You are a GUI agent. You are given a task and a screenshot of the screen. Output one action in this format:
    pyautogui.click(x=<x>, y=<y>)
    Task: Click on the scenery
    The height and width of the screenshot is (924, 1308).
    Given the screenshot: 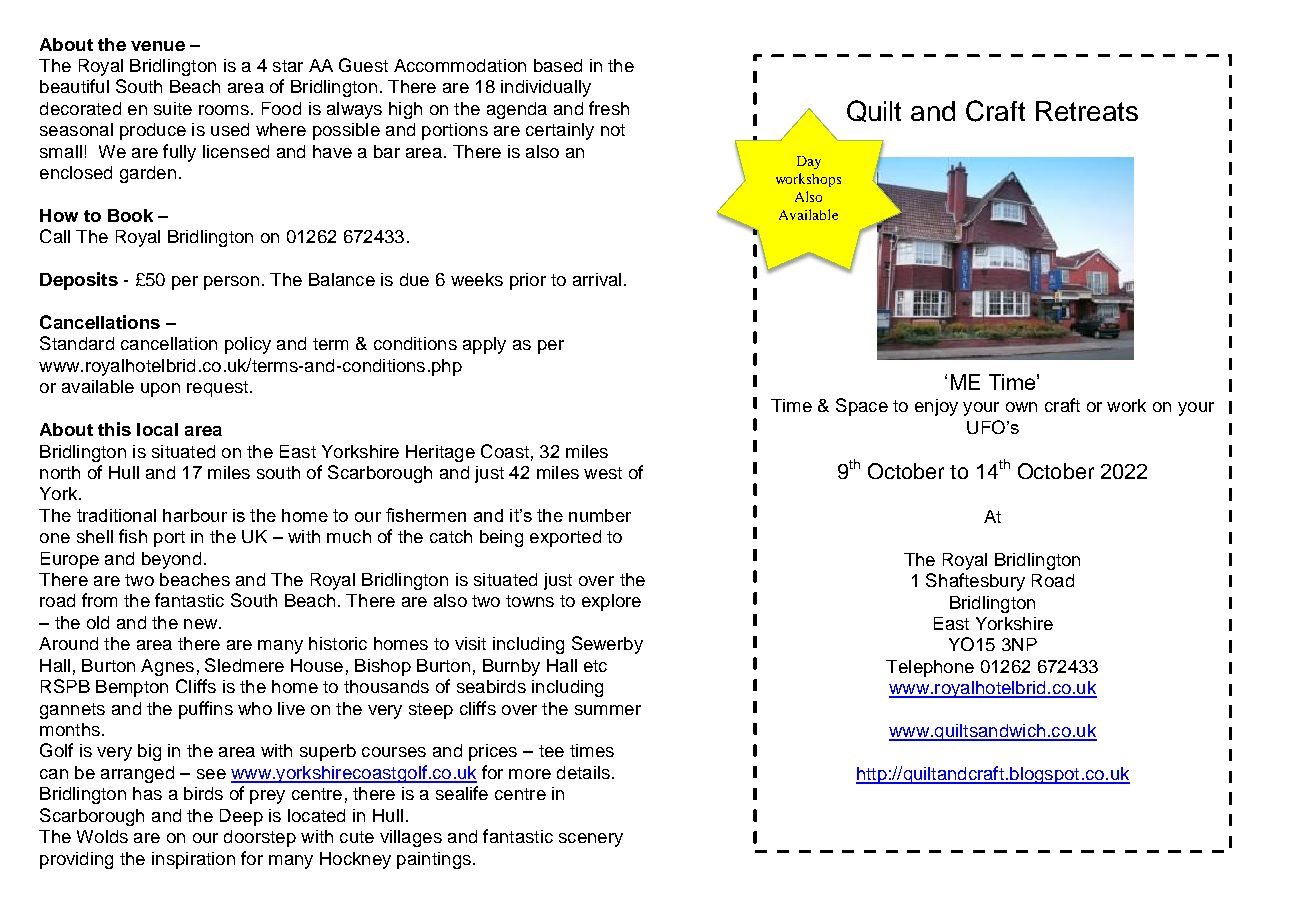 What is the action you would take?
    pyautogui.click(x=591, y=840)
